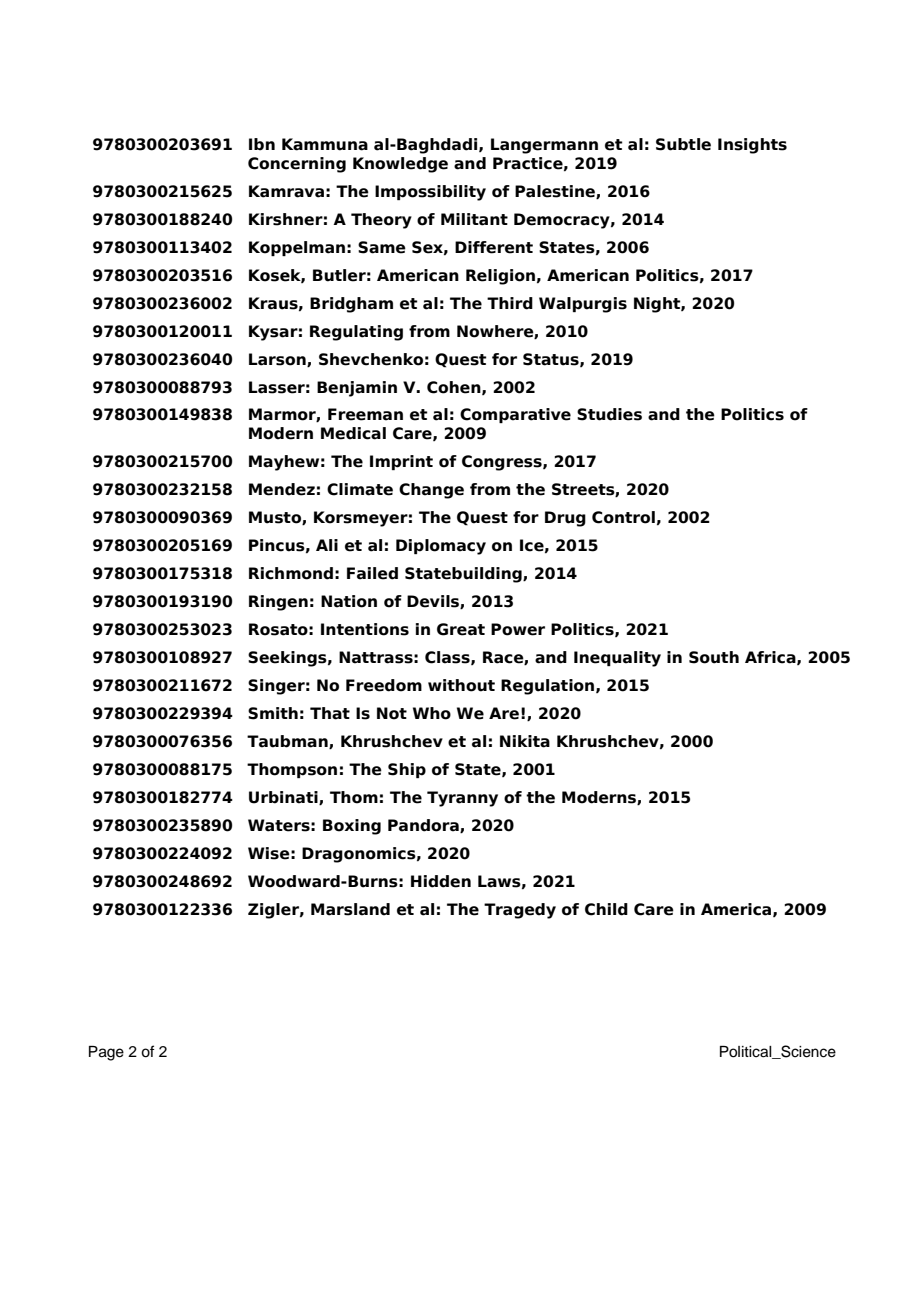 The width and height of the screenshot is (924, 1308). I want to click on Great, so click(461, 629).
